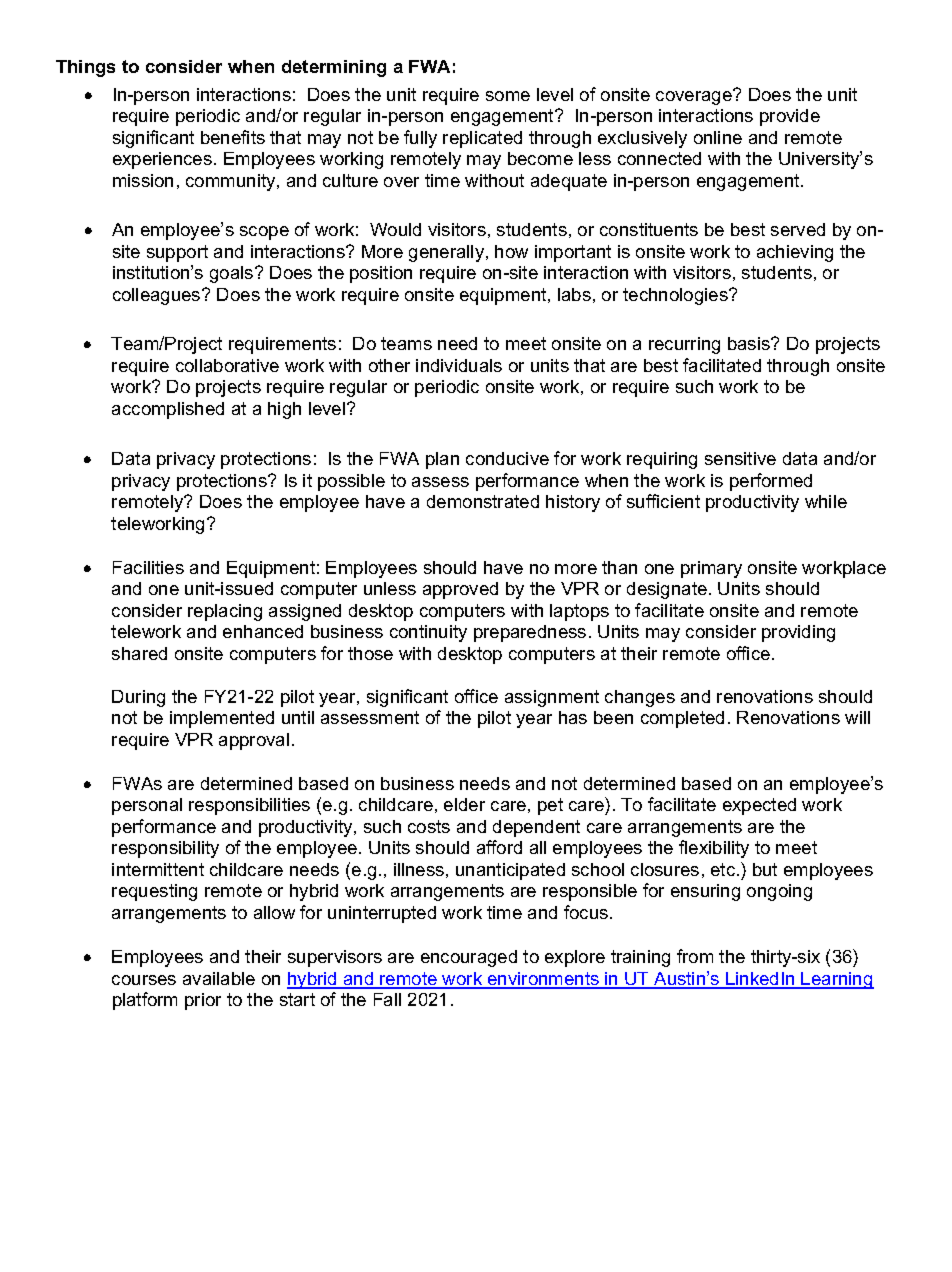 The width and height of the screenshot is (952, 1272). What do you see at coordinates (508, 96) in the screenshot?
I see `some` at bounding box center [508, 96].
